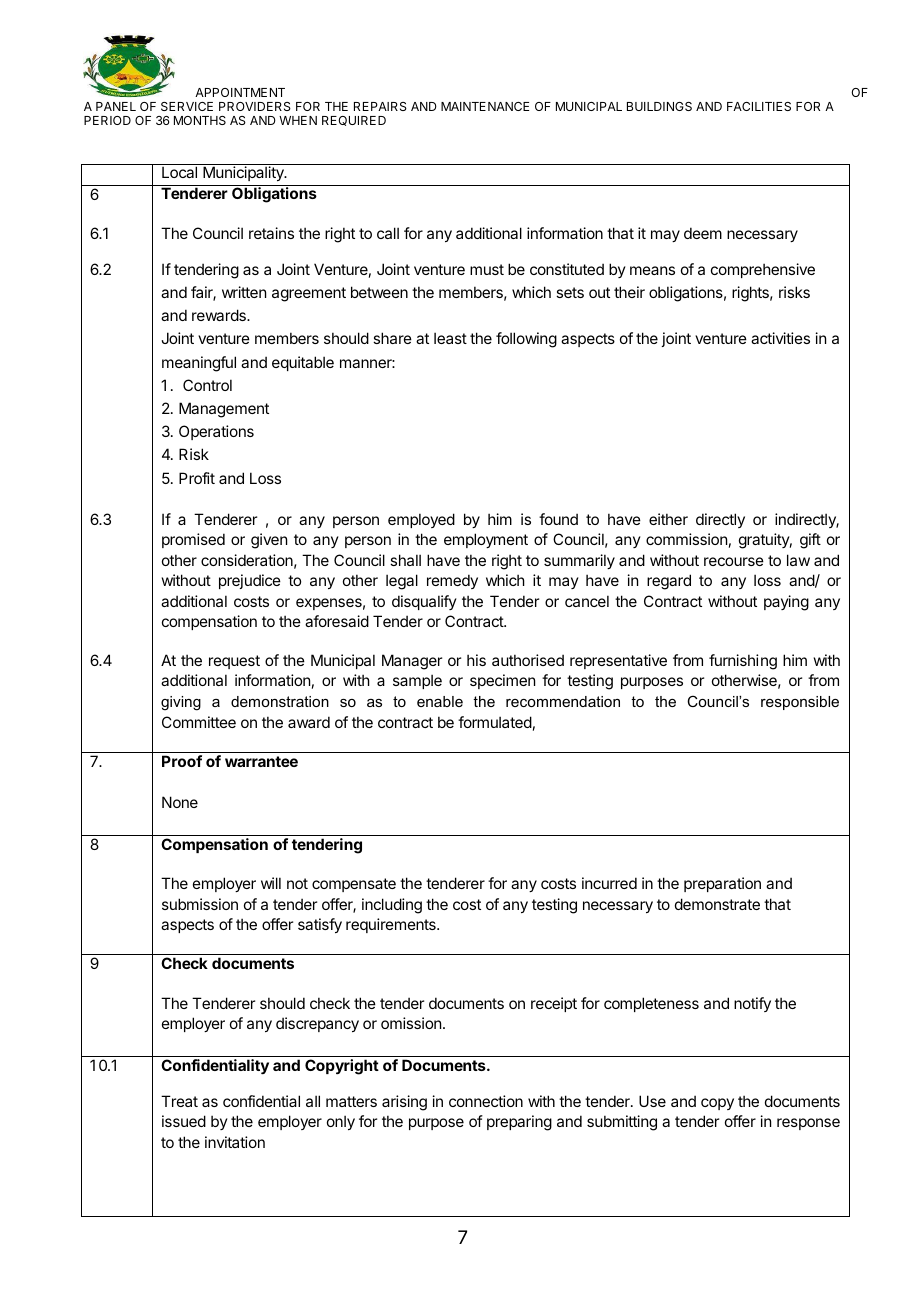  Describe the element at coordinates (743, 662) in the page. I see `furnishing` at that location.
